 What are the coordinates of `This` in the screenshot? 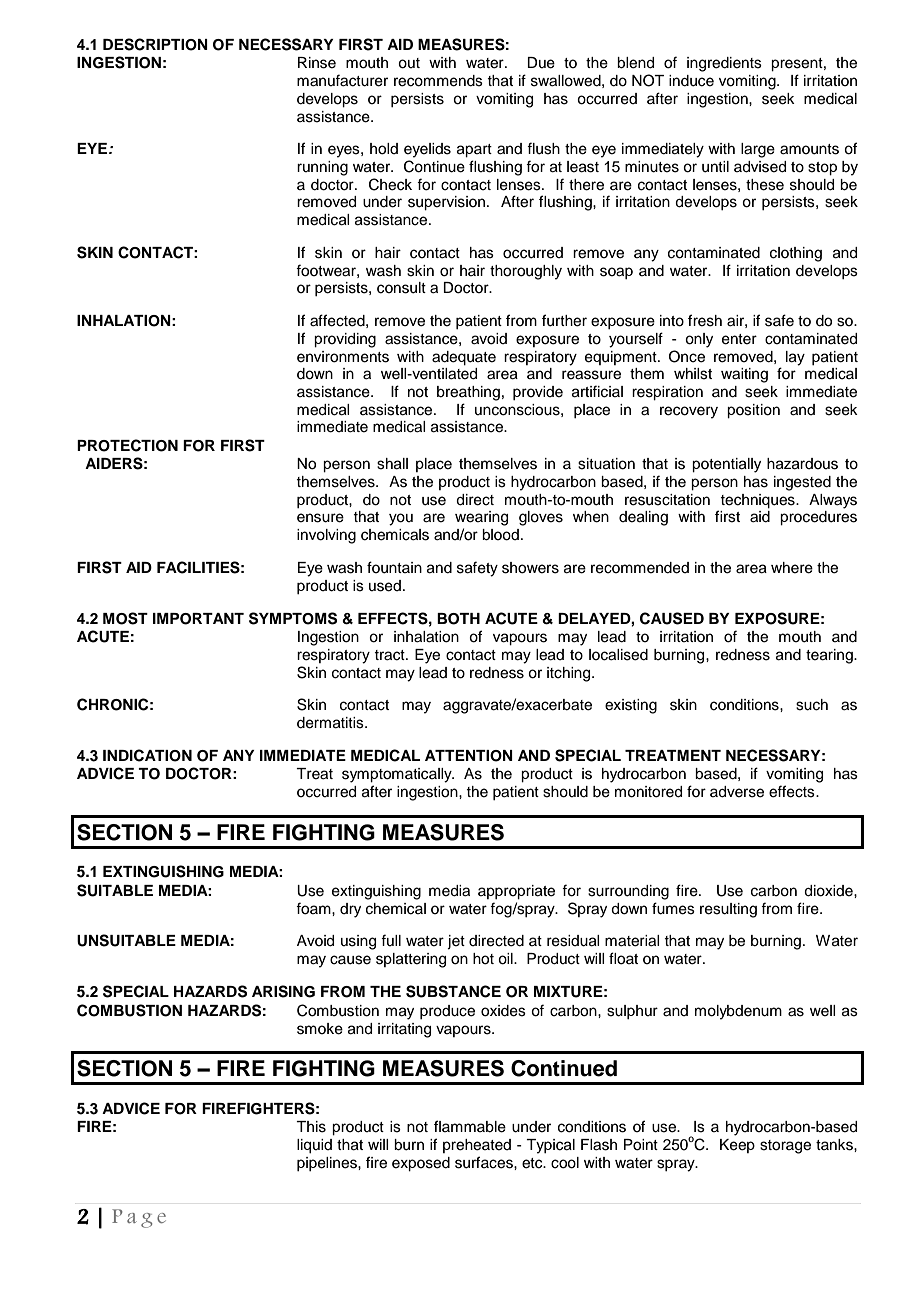 It's located at (311, 1127).
